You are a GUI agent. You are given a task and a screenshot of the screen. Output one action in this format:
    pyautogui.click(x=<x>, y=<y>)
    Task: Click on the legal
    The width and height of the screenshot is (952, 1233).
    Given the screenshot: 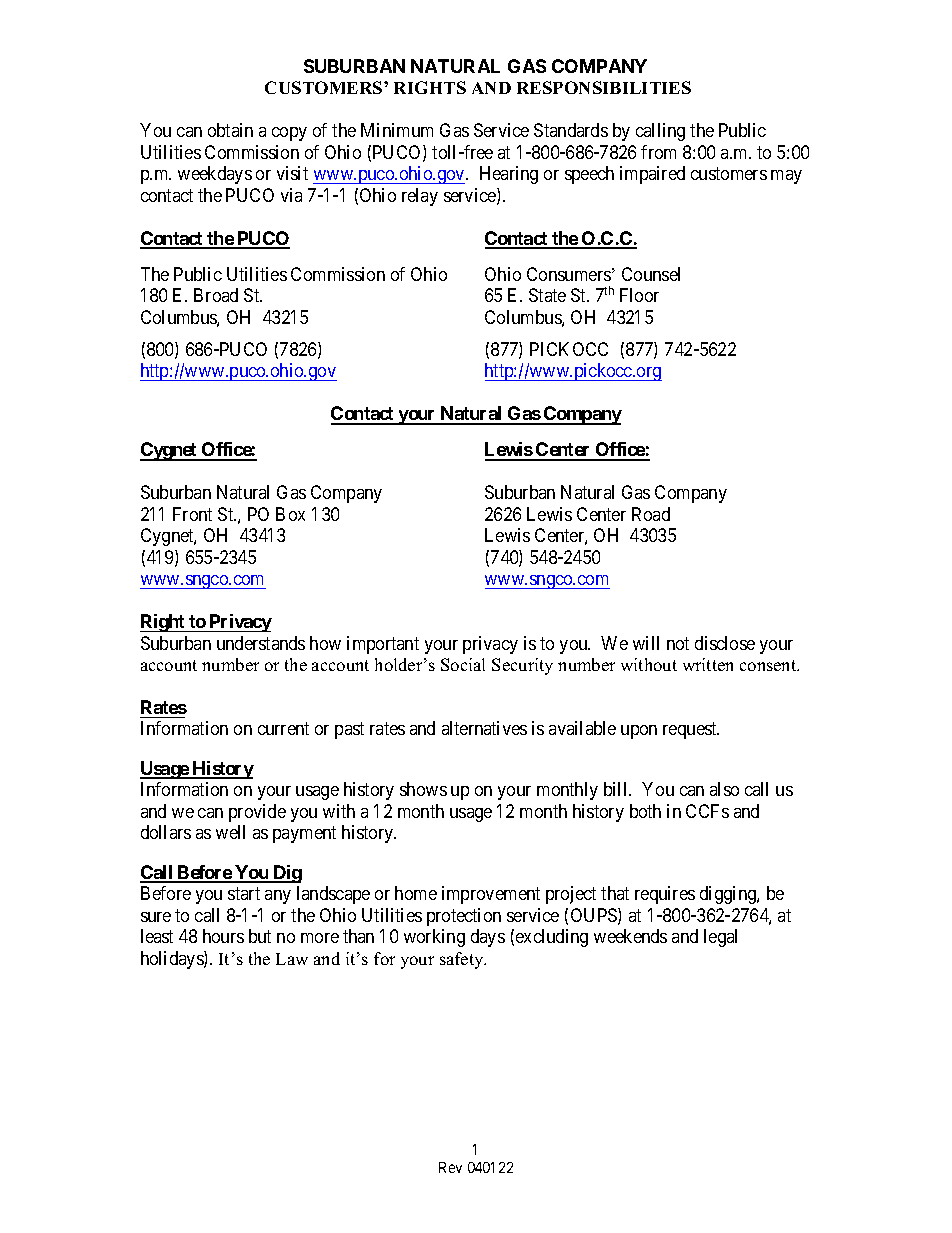 What is the action you would take?
    pyautogui.click(x=720, y=938)
